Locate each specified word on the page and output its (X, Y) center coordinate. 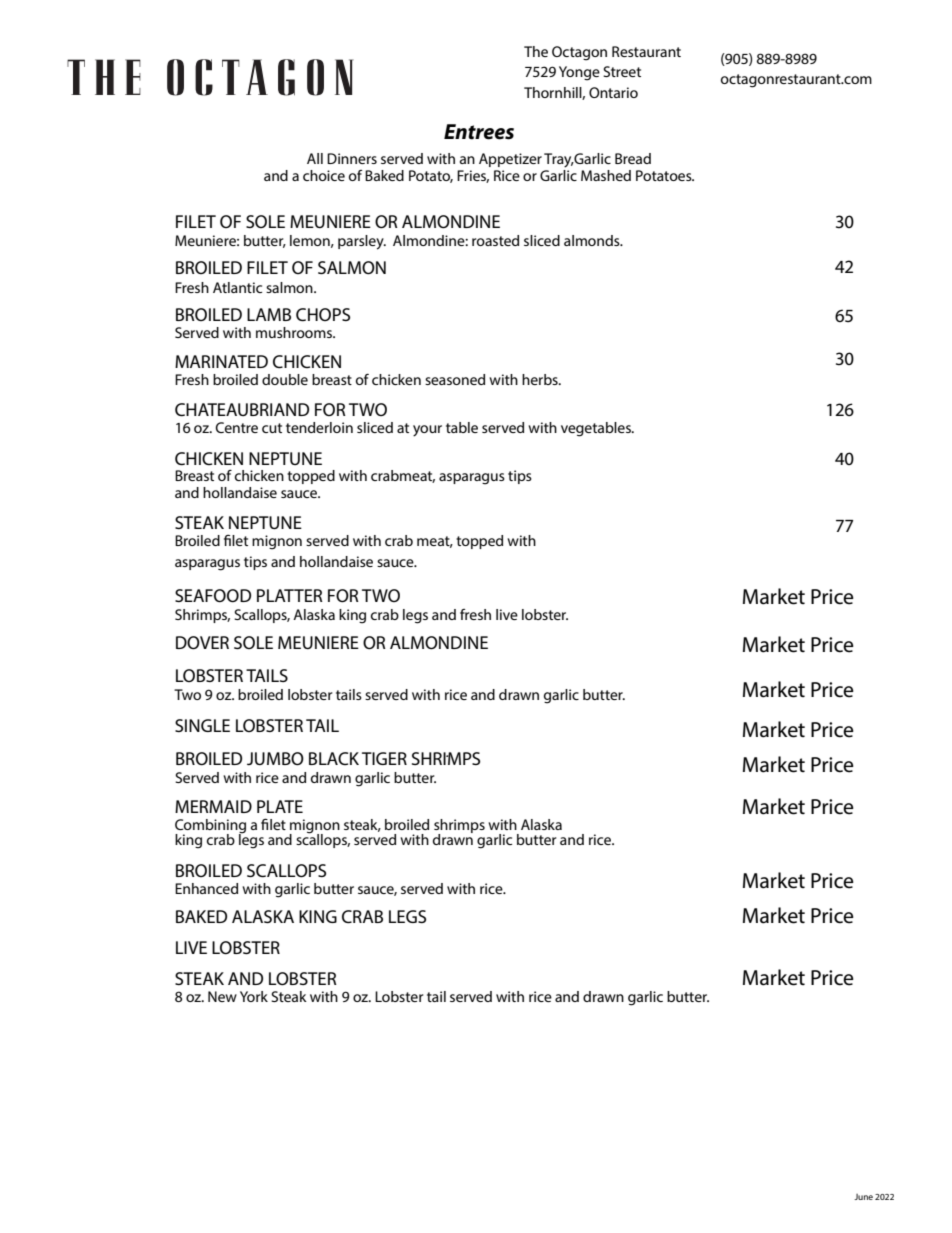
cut (272, 428)
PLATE (280, 806)
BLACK (334, 758)
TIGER (384, 758)
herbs (541, 379)
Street (622, 71)
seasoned (455, 379)
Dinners (352, 158)
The (536, 51)
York (254, 996)
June (863, 1197)
